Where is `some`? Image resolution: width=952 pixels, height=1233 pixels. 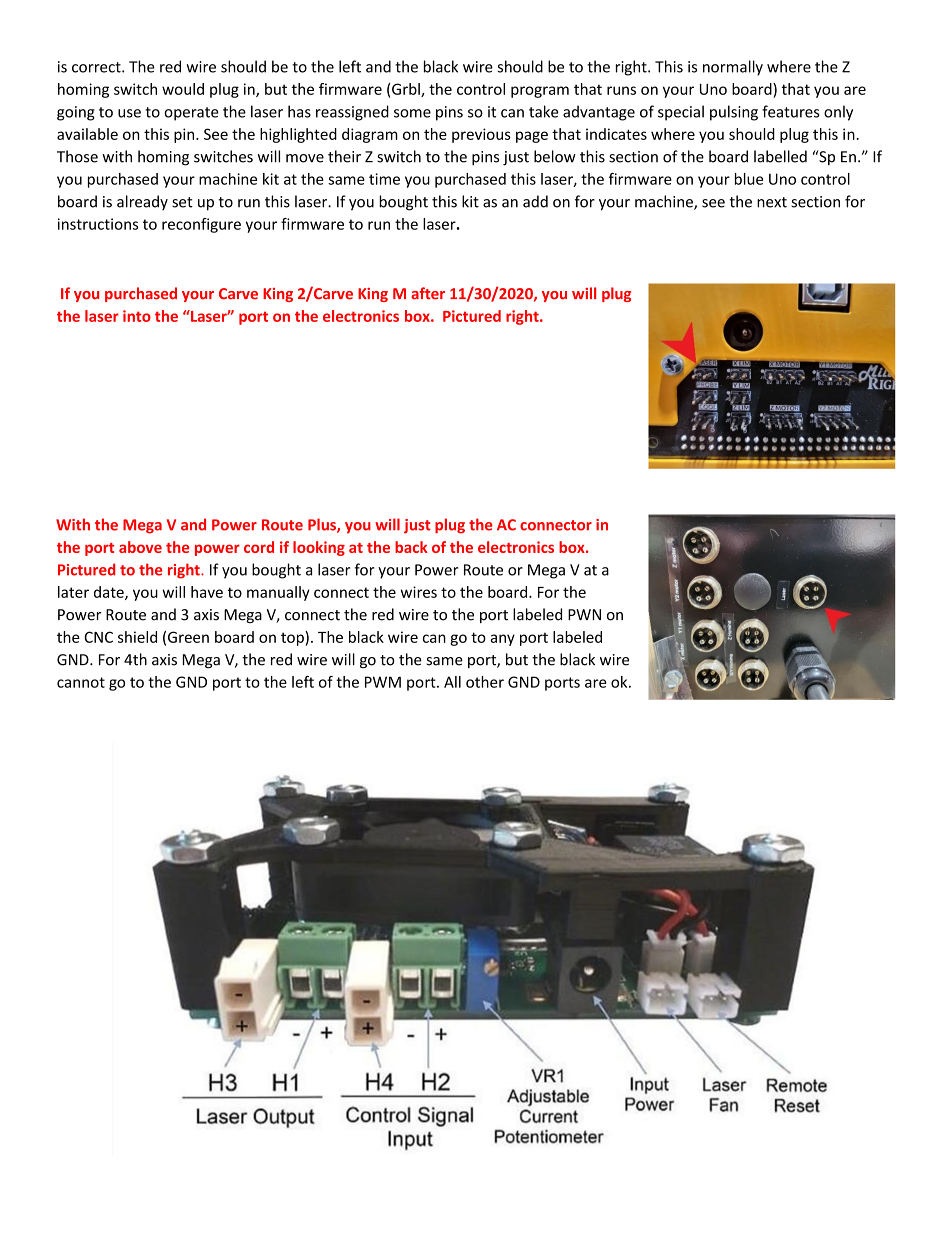 some is located at coordinates (412, 113).
